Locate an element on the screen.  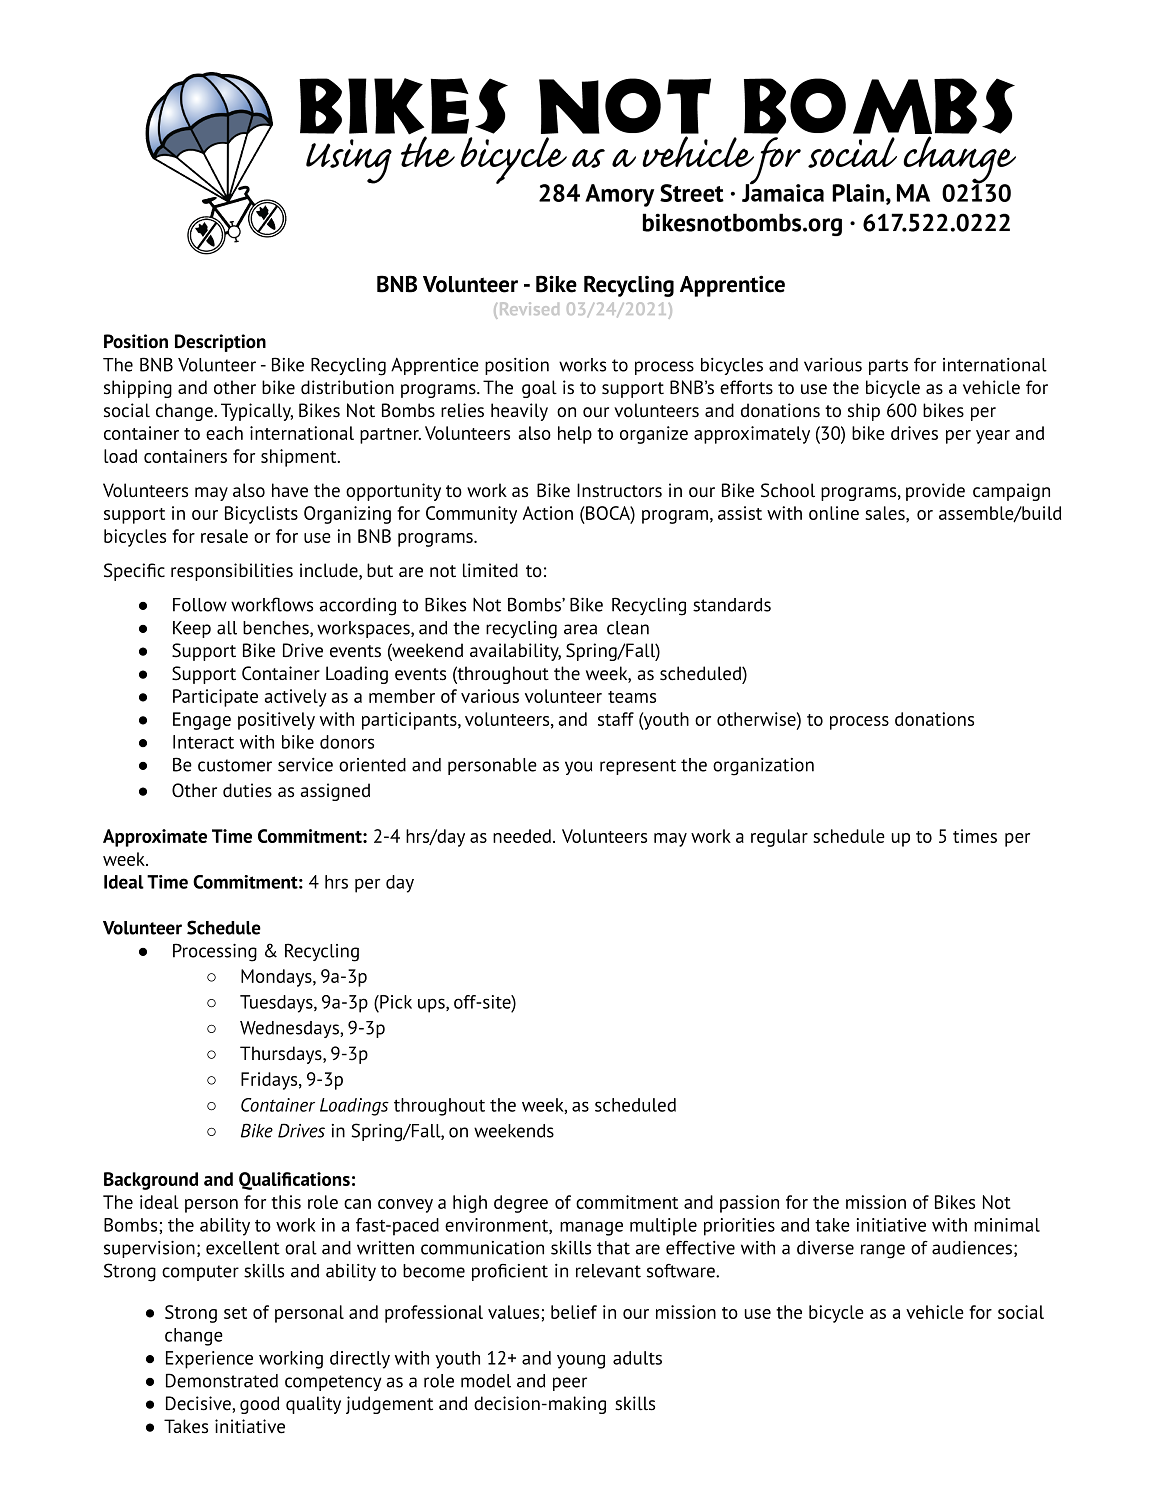
Description is located at coordinates (220, 343).
